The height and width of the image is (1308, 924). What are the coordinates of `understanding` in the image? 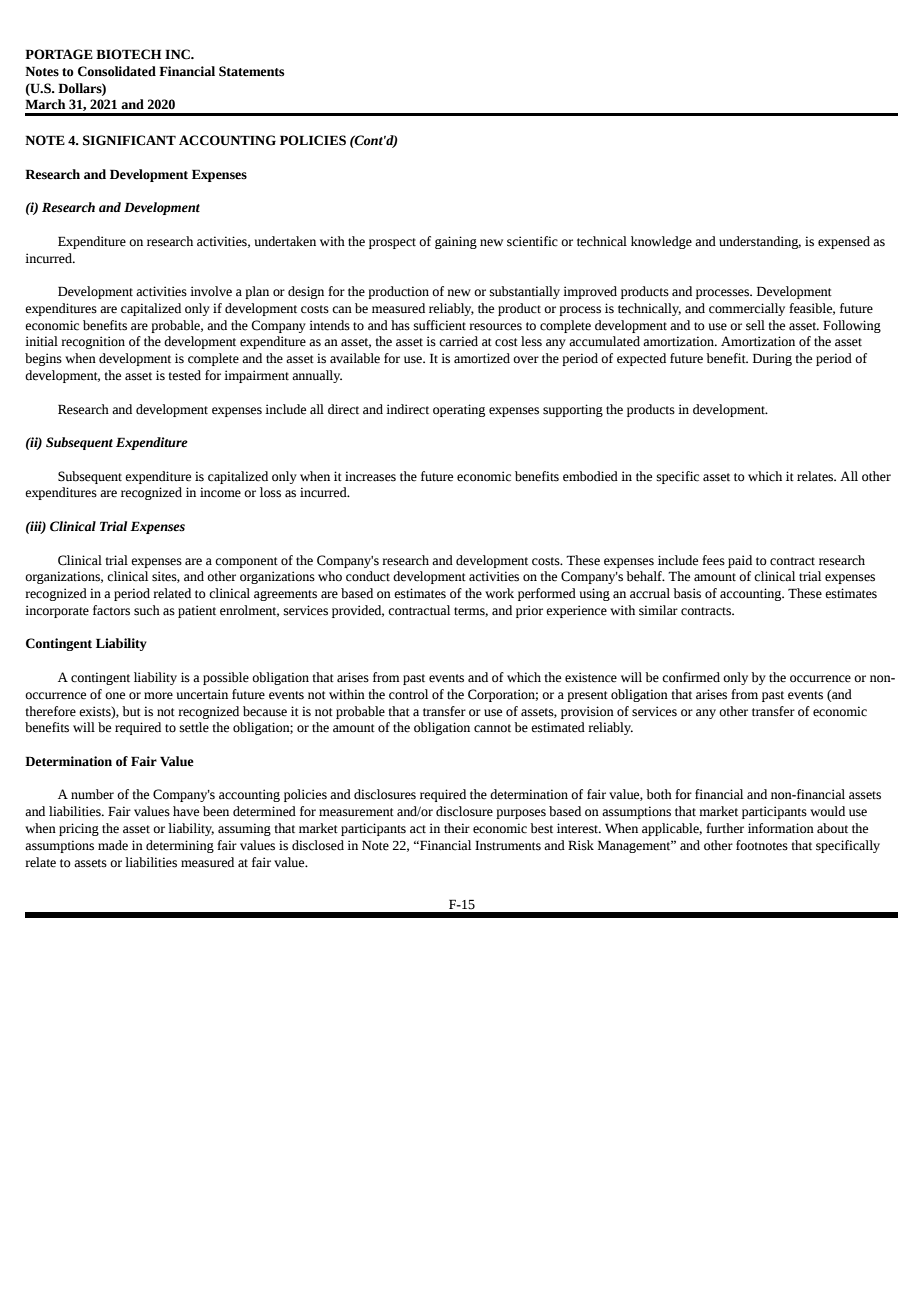 It's located at (760, 242).
